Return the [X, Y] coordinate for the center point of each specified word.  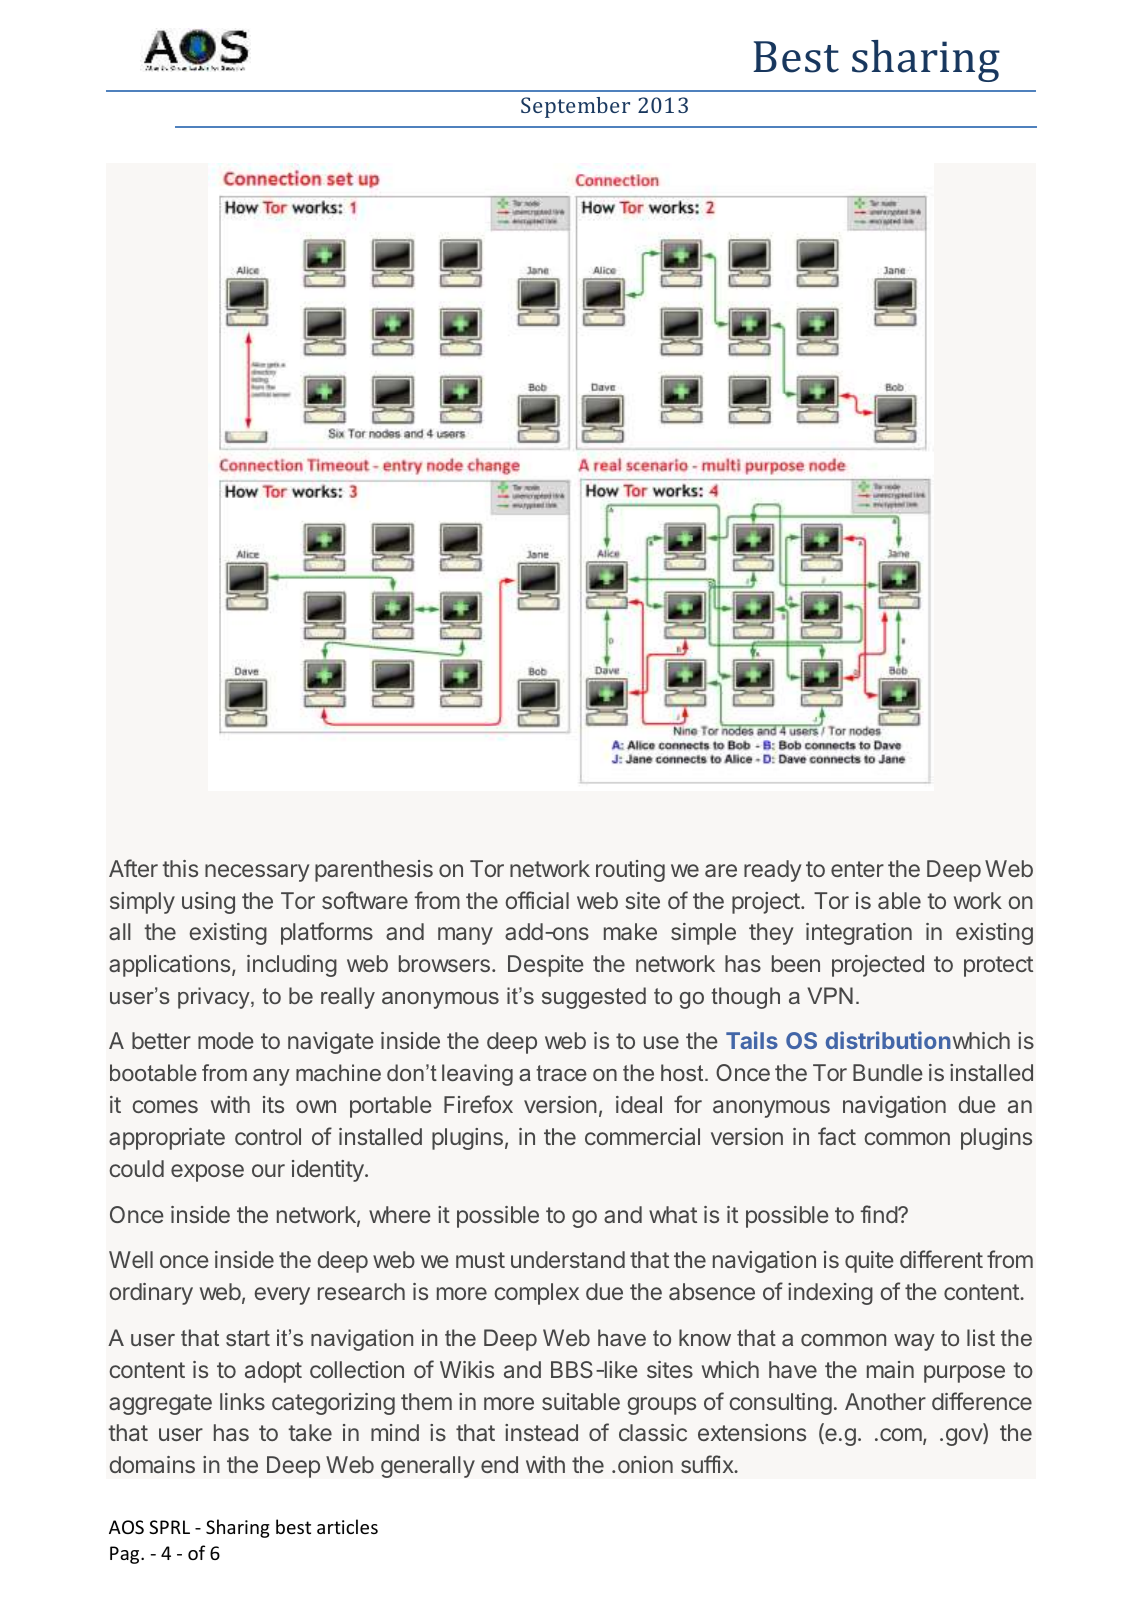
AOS [126, 1527]
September [575, 107]
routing [630, 871]
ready [773, 871]
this [180, 868]
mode [226, 1040]
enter [857, 869]
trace [561, 1073]
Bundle [888, 1072]
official [537, 900]
